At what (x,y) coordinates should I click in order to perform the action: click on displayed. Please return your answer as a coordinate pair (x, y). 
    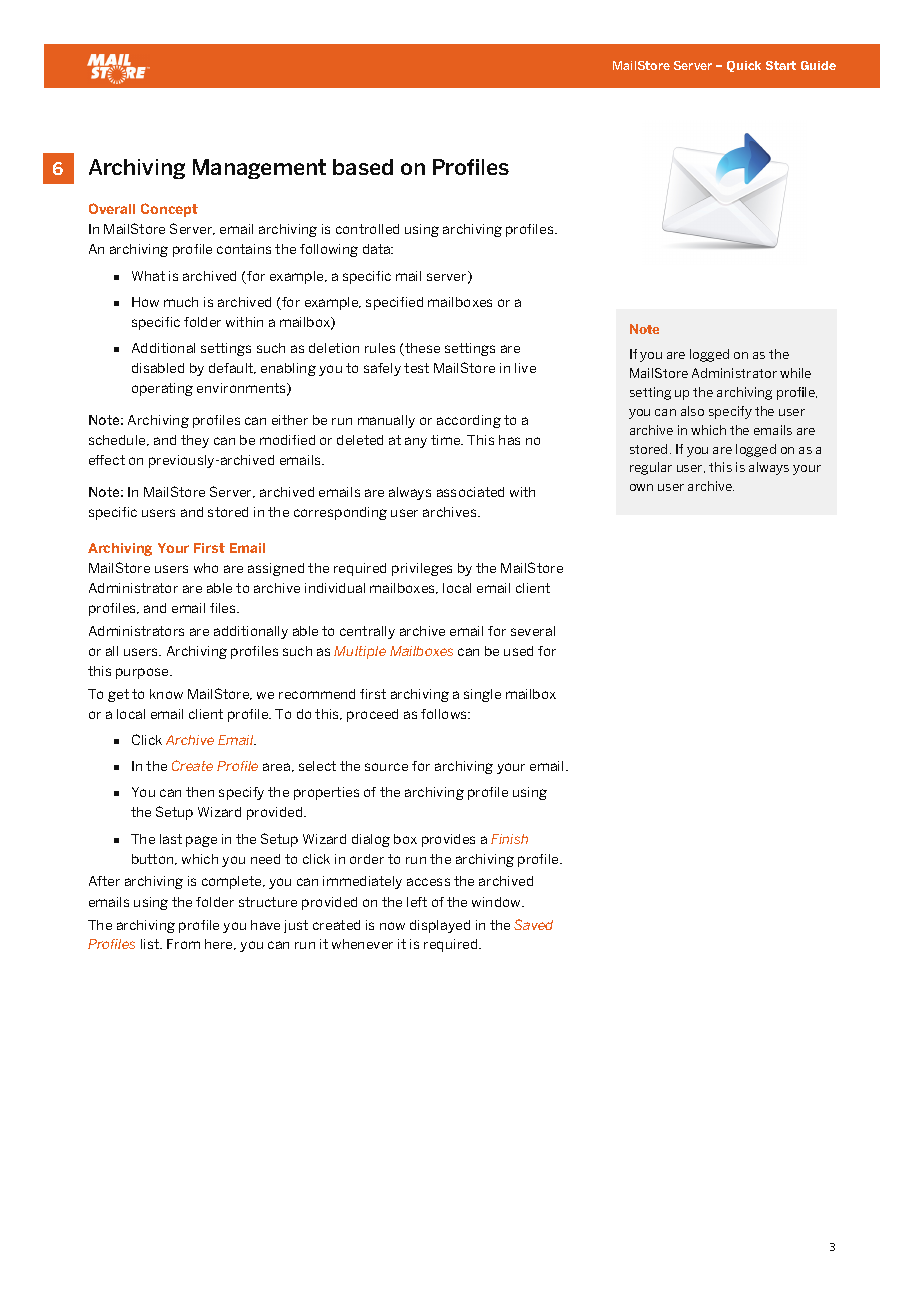
    Looking at the image, I should click on (440, 926).
